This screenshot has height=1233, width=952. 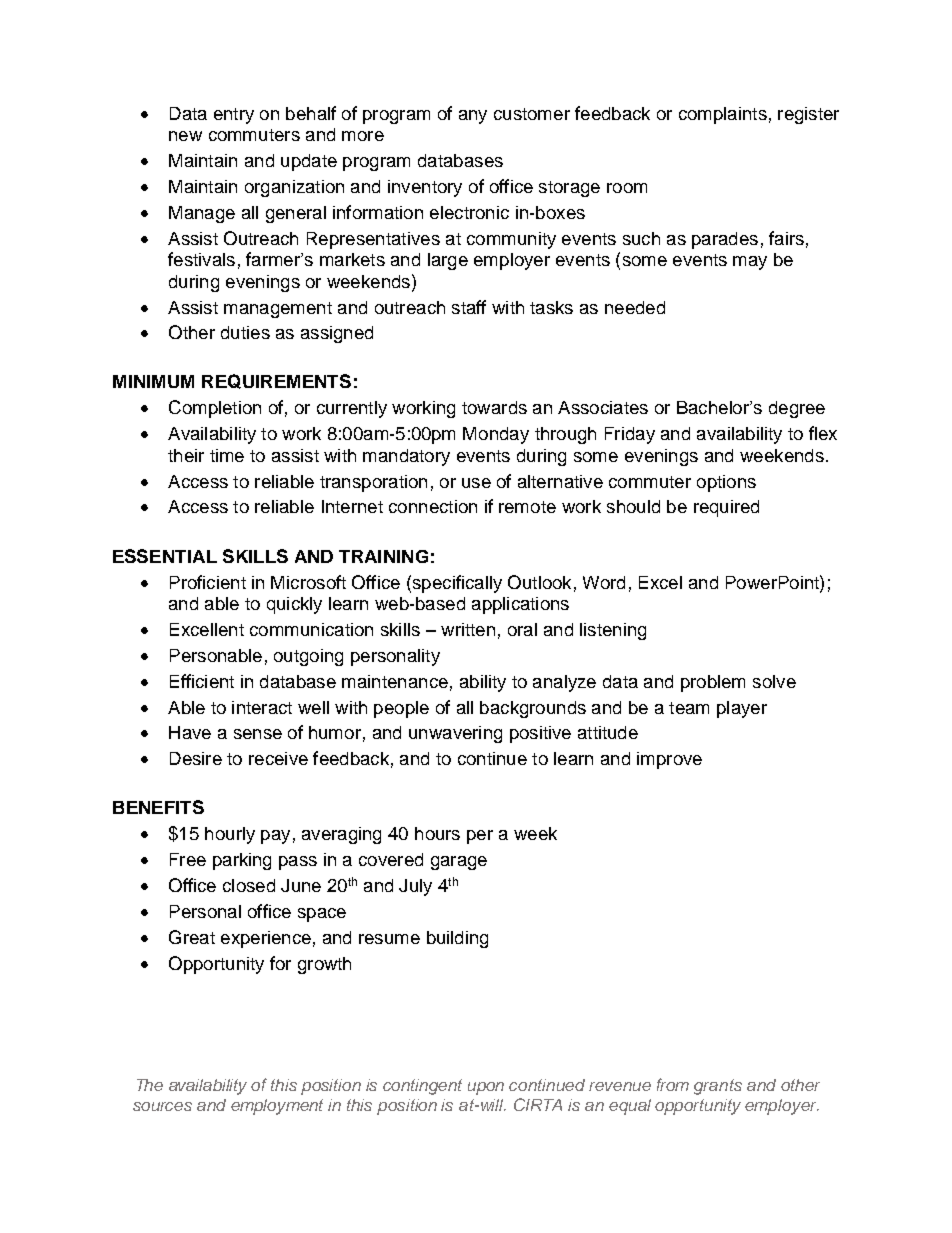 I want to click on options, so click(x=726, y=483).
